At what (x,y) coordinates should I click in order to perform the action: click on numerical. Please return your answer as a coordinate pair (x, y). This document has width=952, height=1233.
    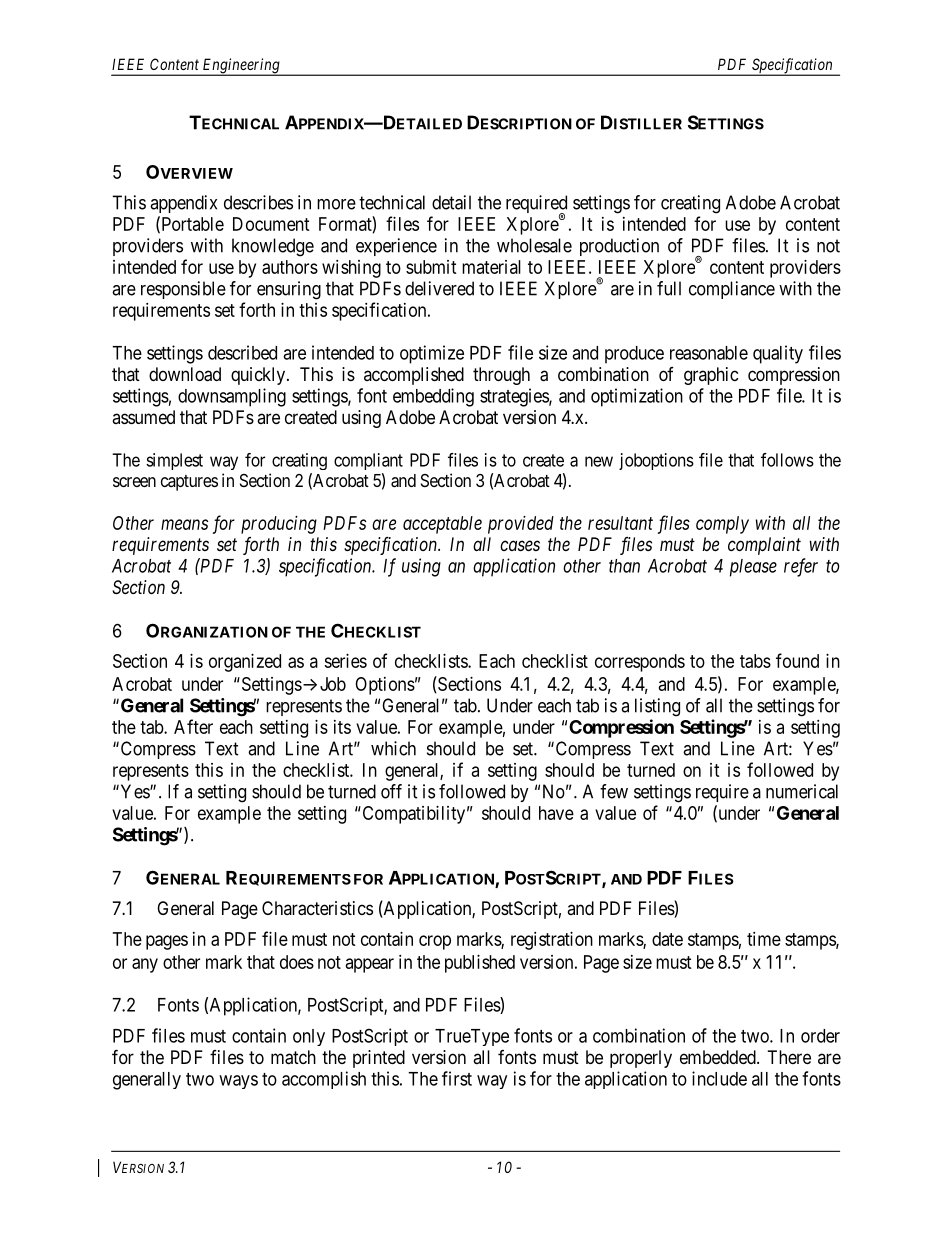
    Looking at the image, I should click on (802, 791).
